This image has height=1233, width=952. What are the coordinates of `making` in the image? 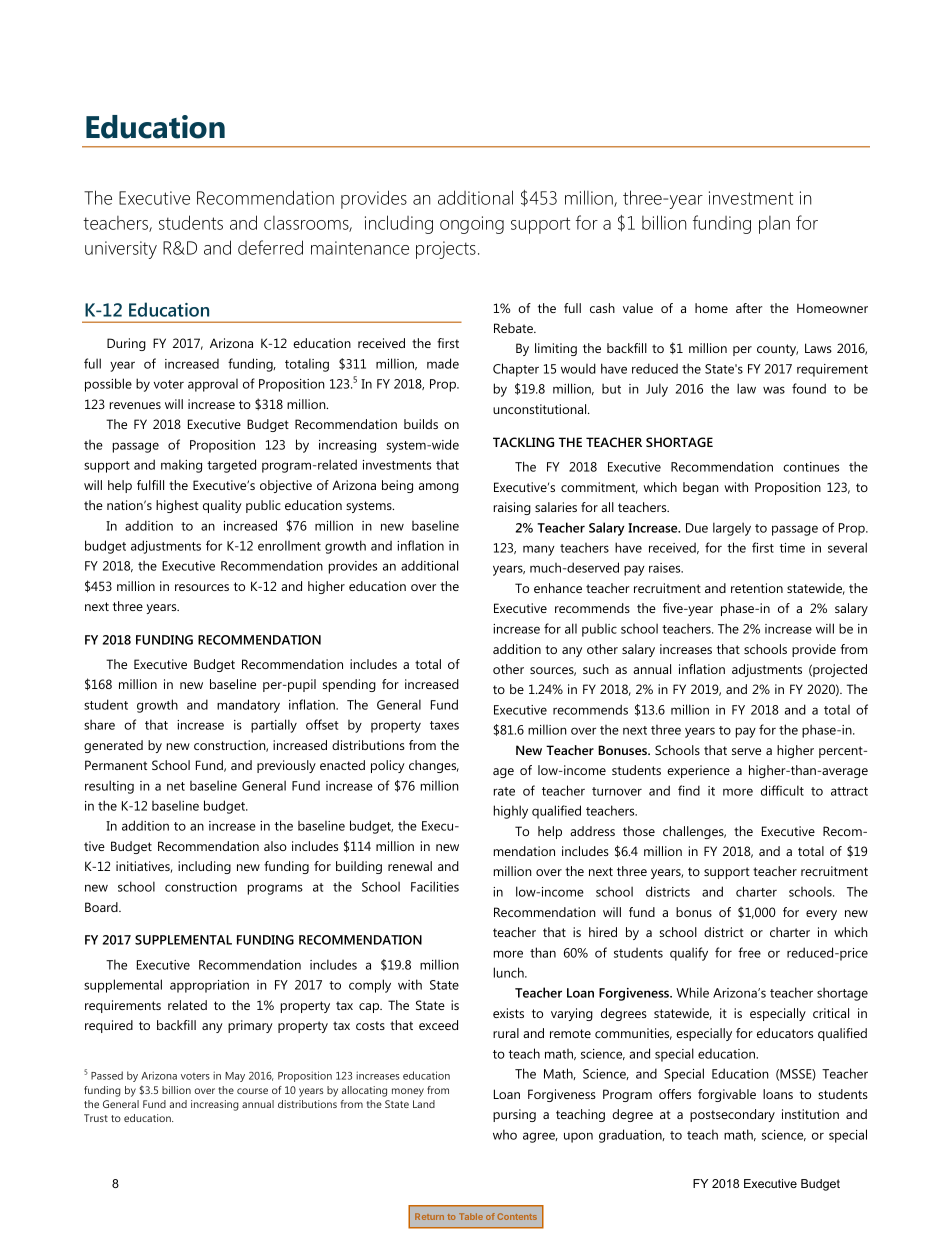 It's located at (181, 466).
